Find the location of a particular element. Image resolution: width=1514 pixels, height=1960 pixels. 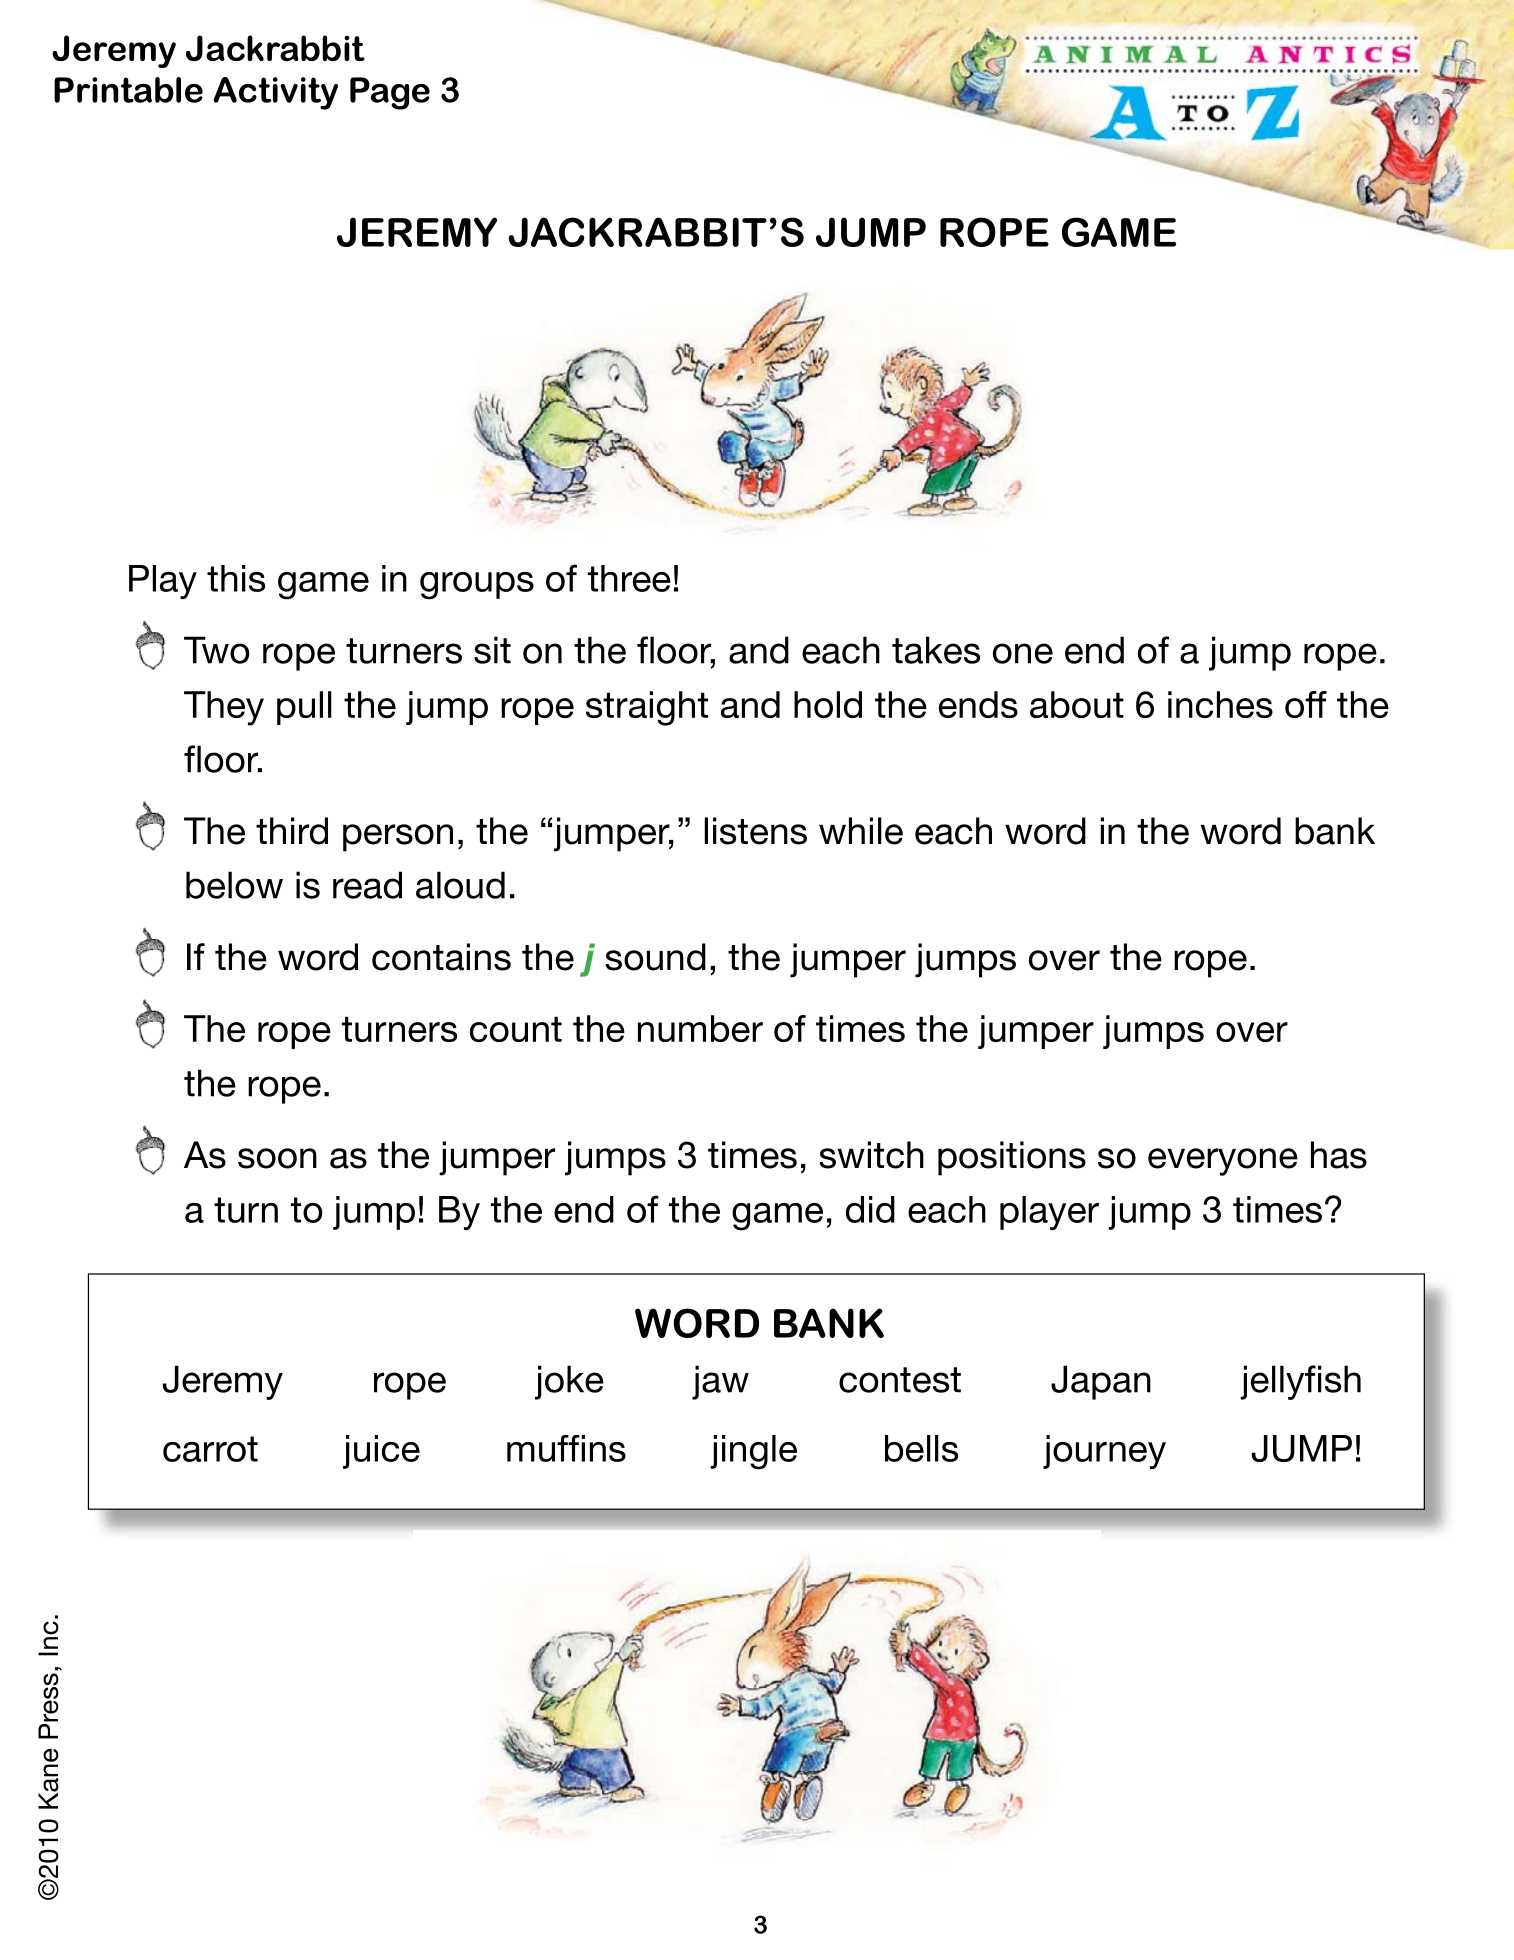

inches is located at coordinates (1220, 704).
